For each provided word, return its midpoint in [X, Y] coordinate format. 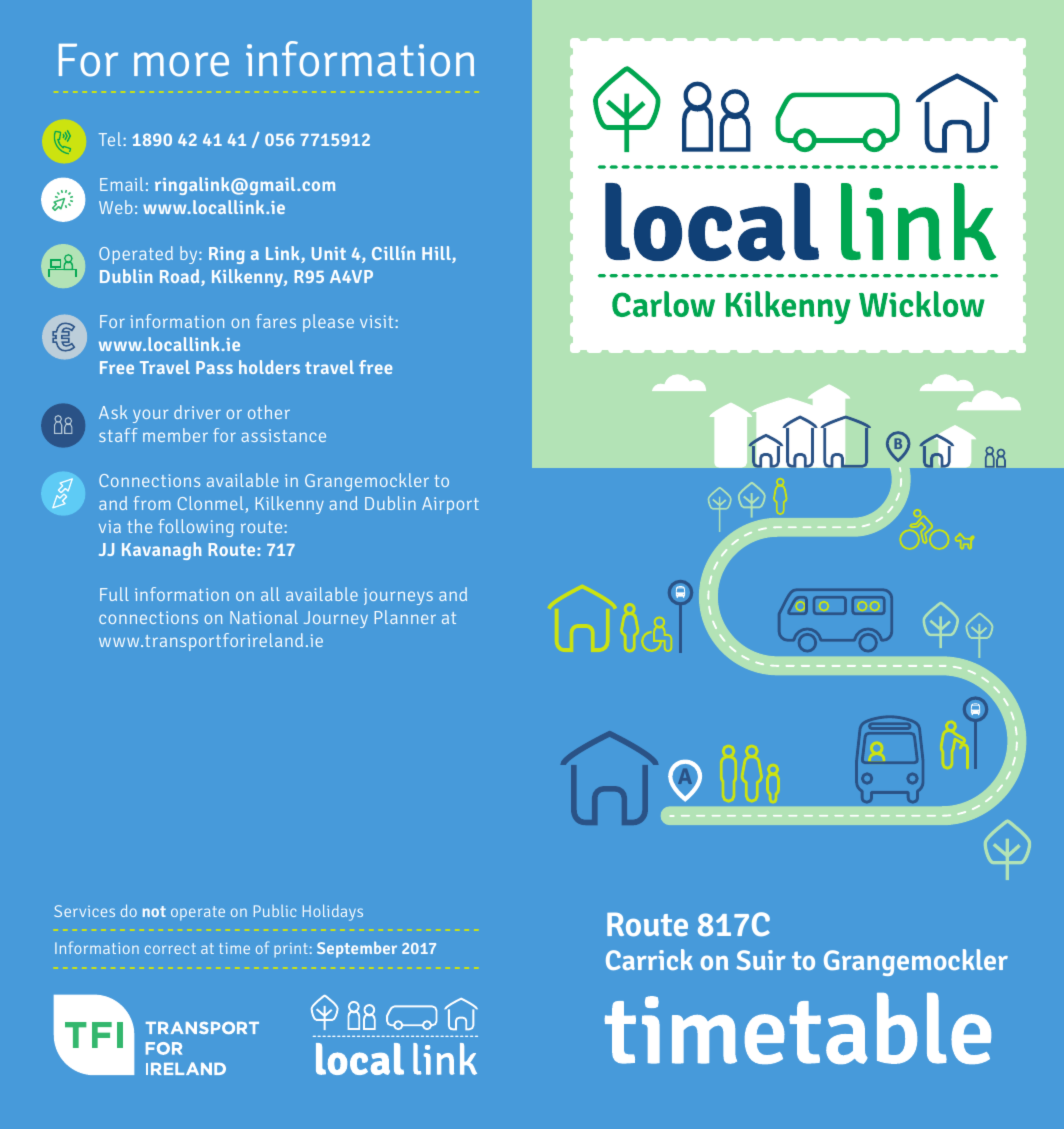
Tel [110, 139]
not [154, 911]
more [181, 64]
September [357, 949]
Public [275, 911]
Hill [437, 254]
